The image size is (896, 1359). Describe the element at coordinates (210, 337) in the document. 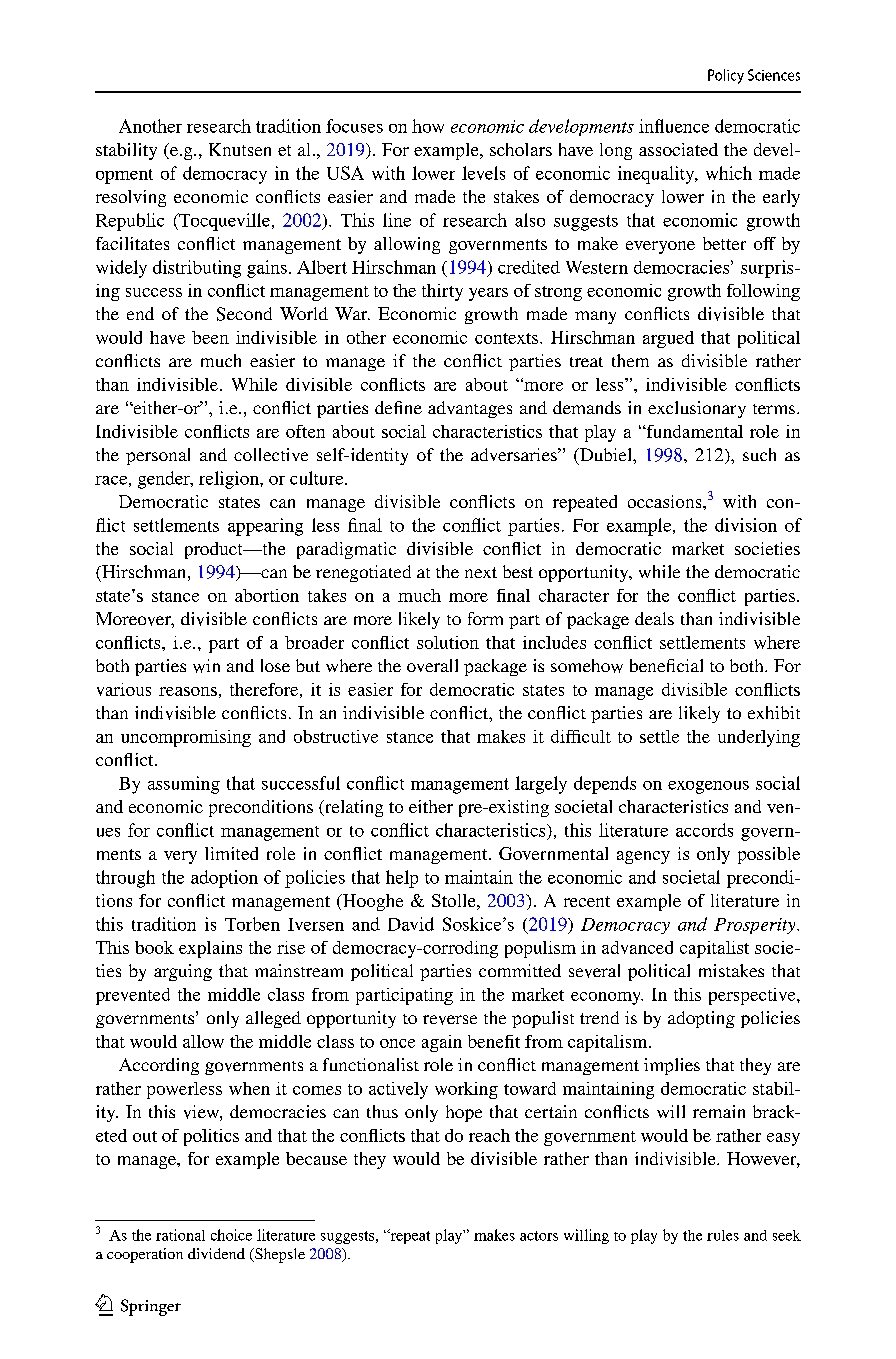

I see `been` at that location.
